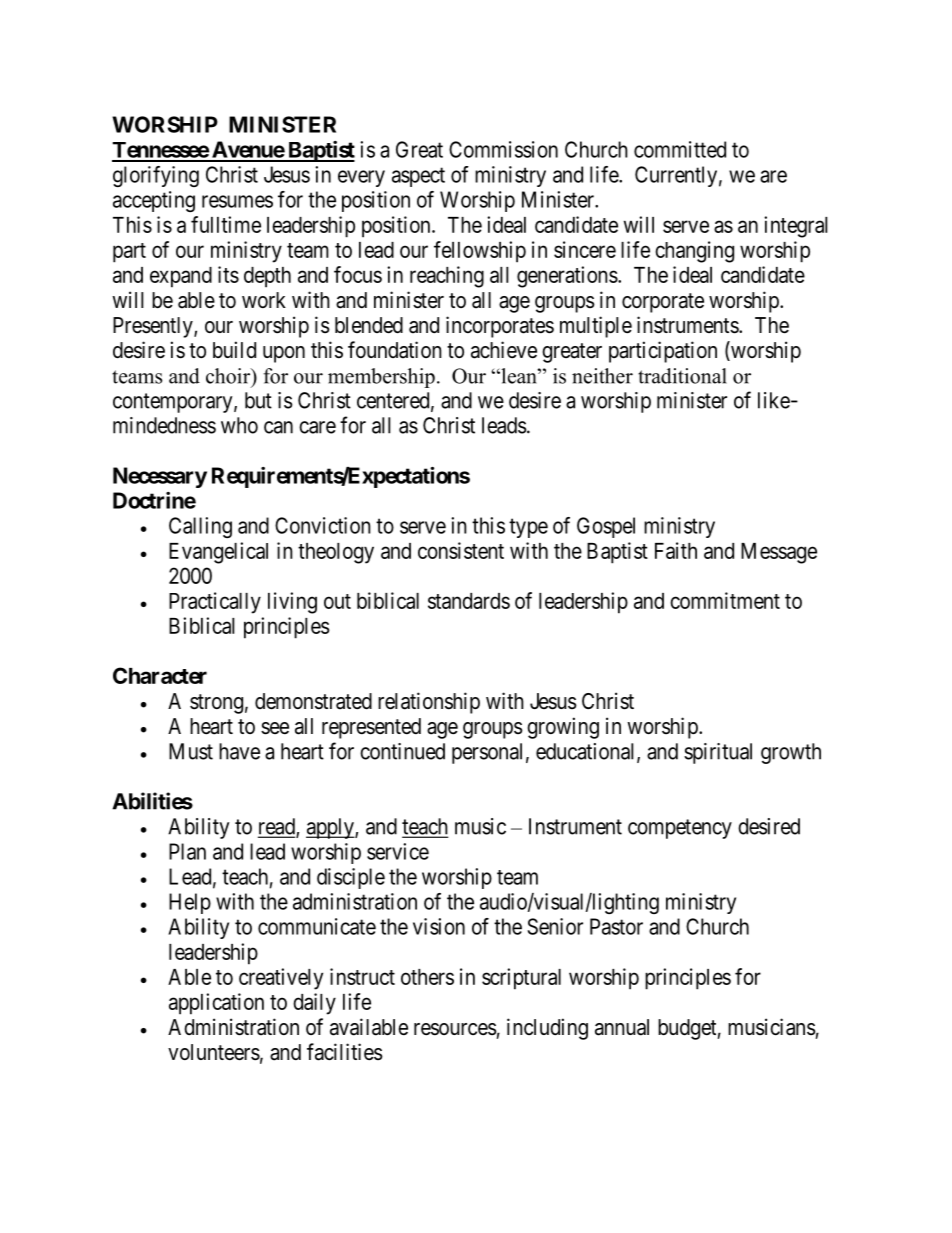 The image size is (952, 1233). What do you see at coordinates (718, 753) in the screenshot?
I see `spiritual` at bounding box center [718, 753].
